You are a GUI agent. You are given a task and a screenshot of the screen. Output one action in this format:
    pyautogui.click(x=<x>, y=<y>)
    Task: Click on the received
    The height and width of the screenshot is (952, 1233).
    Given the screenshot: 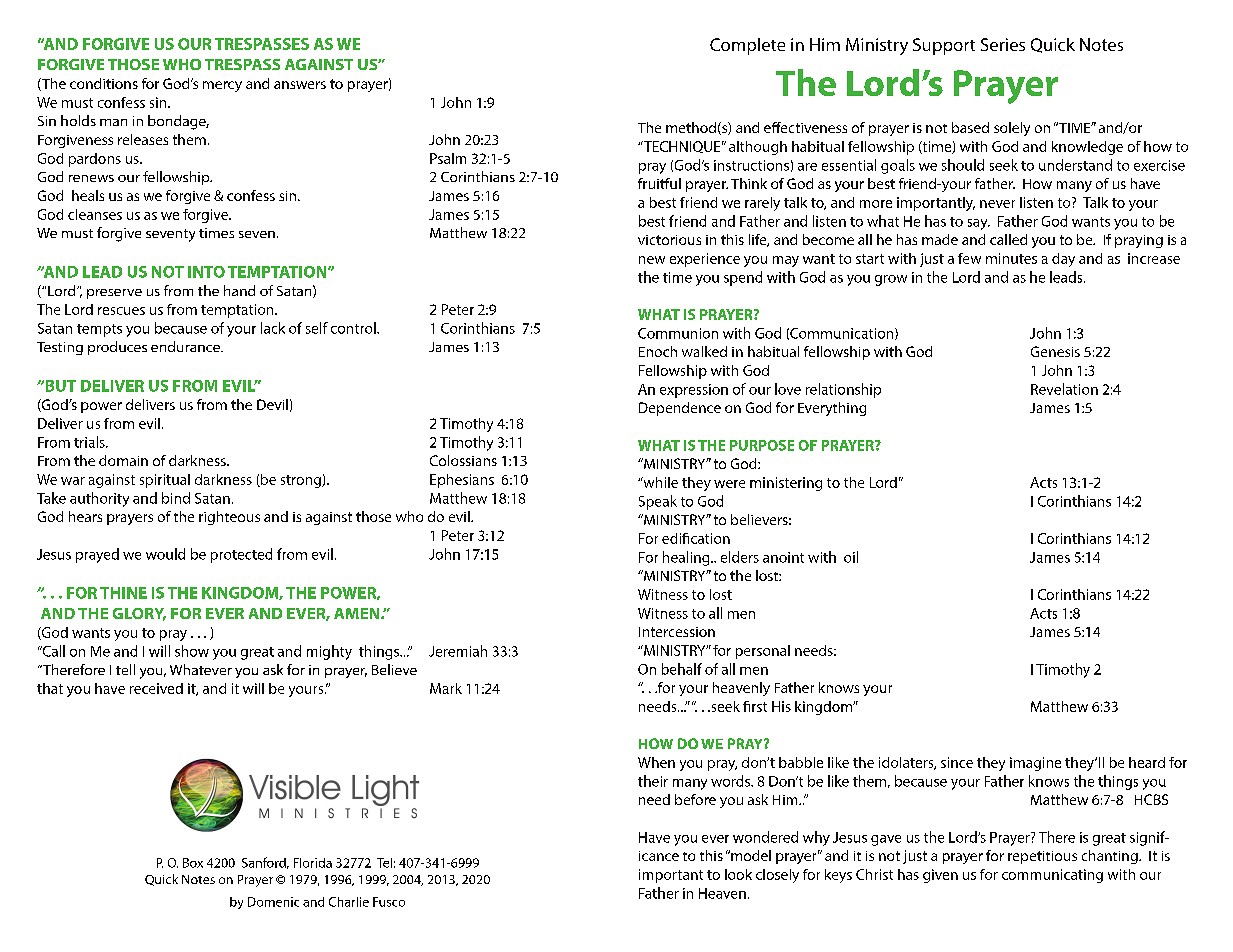 What is the action you would take?
    pyautogui.click(x=156, y=688)
